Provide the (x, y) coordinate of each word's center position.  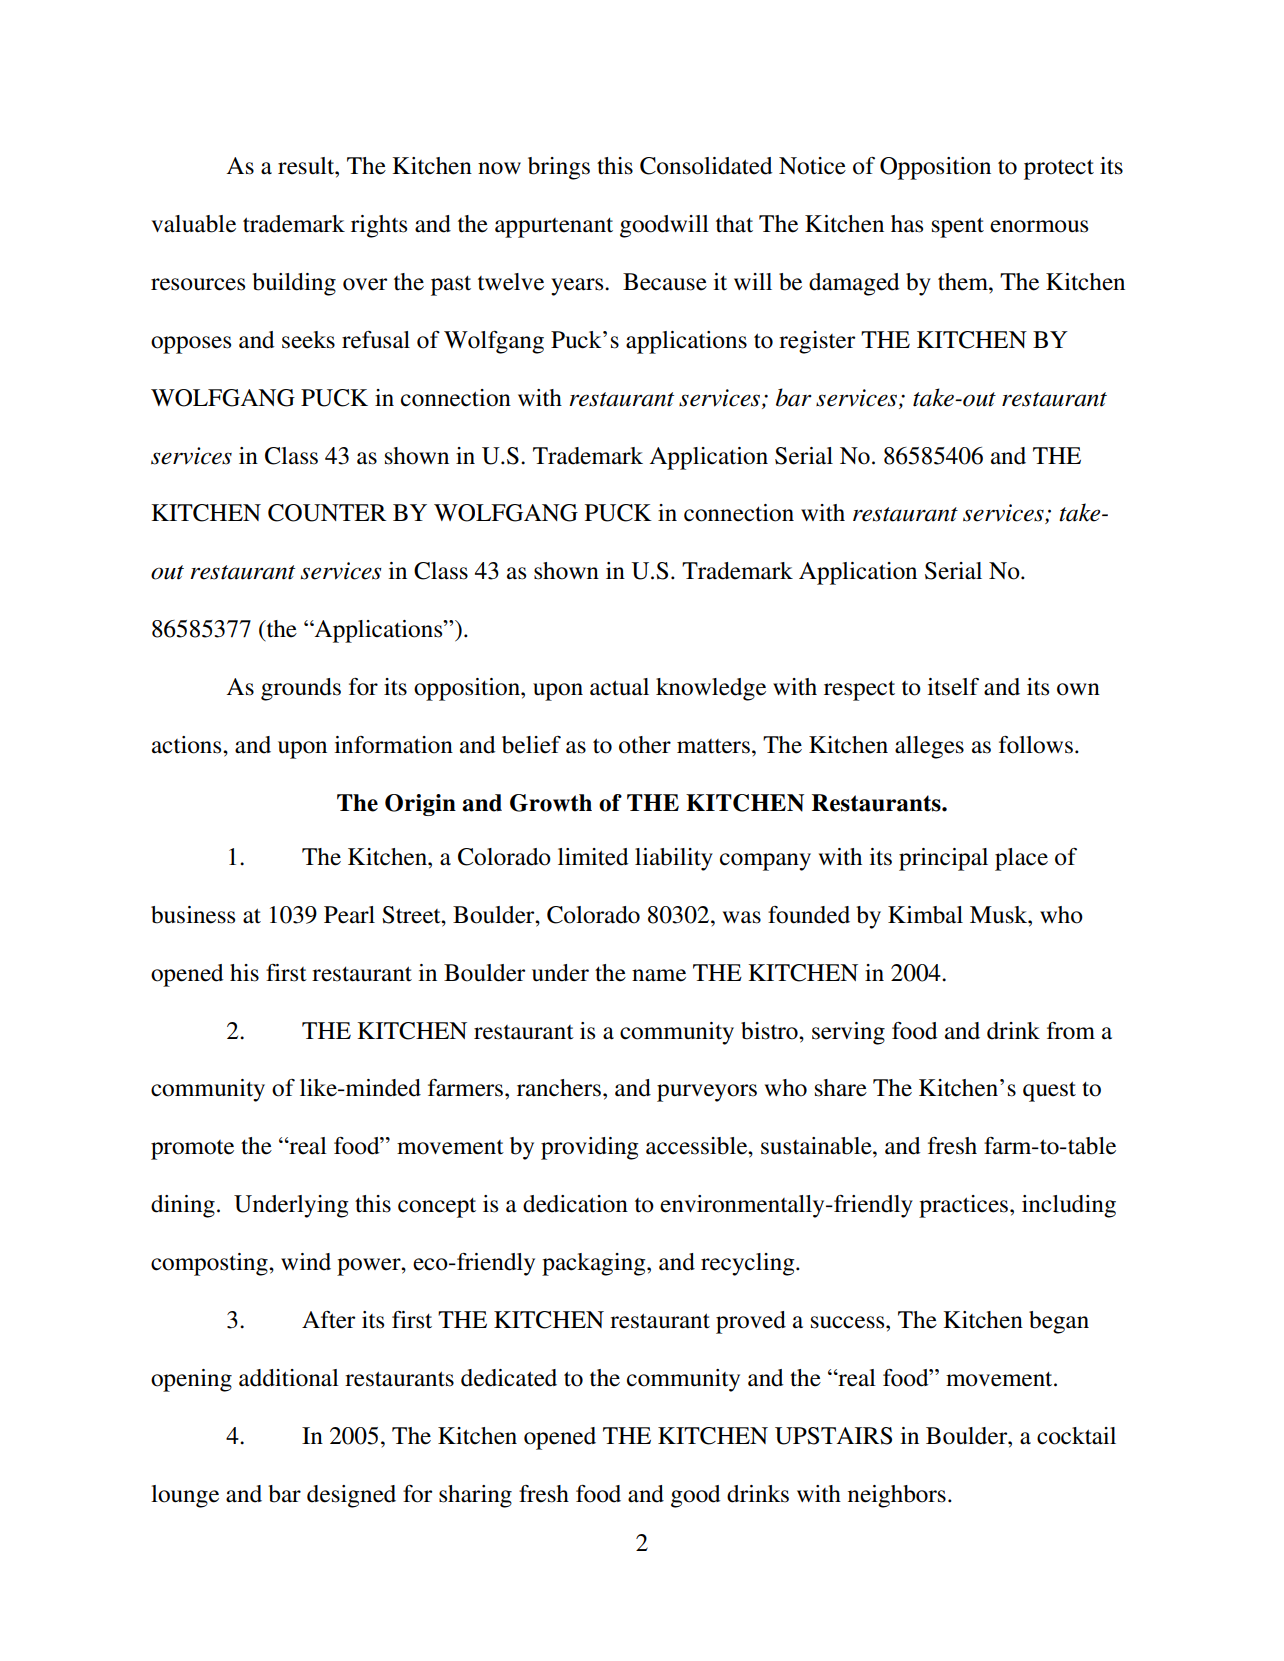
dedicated (509, 1378)
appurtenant (554, 228)
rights (379, 226)
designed (351, 1496)
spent (958, 227)
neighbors (897, 1496)
